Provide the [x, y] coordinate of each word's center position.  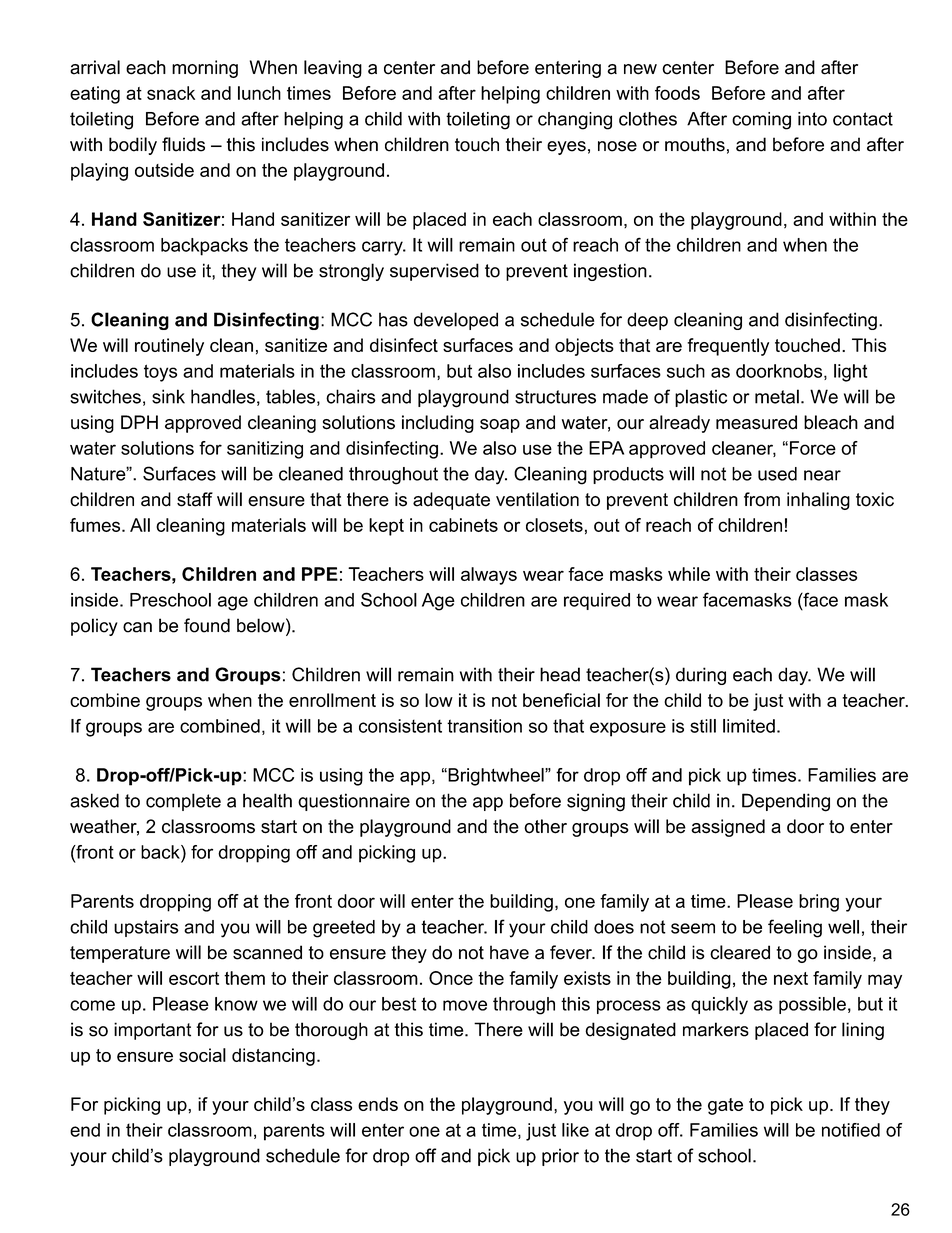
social [202, 1055]
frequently [728, 347]
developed [456, 321]
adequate [451, 501]
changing [575, 121]
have [509, 952]
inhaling [818, 501]
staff [195, 499]
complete [183, 802]
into [812, 119]
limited [749, 726]
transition [484, 726]
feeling [795, 928]
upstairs [146, 928]
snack [171, 93]
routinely [169, 347]
